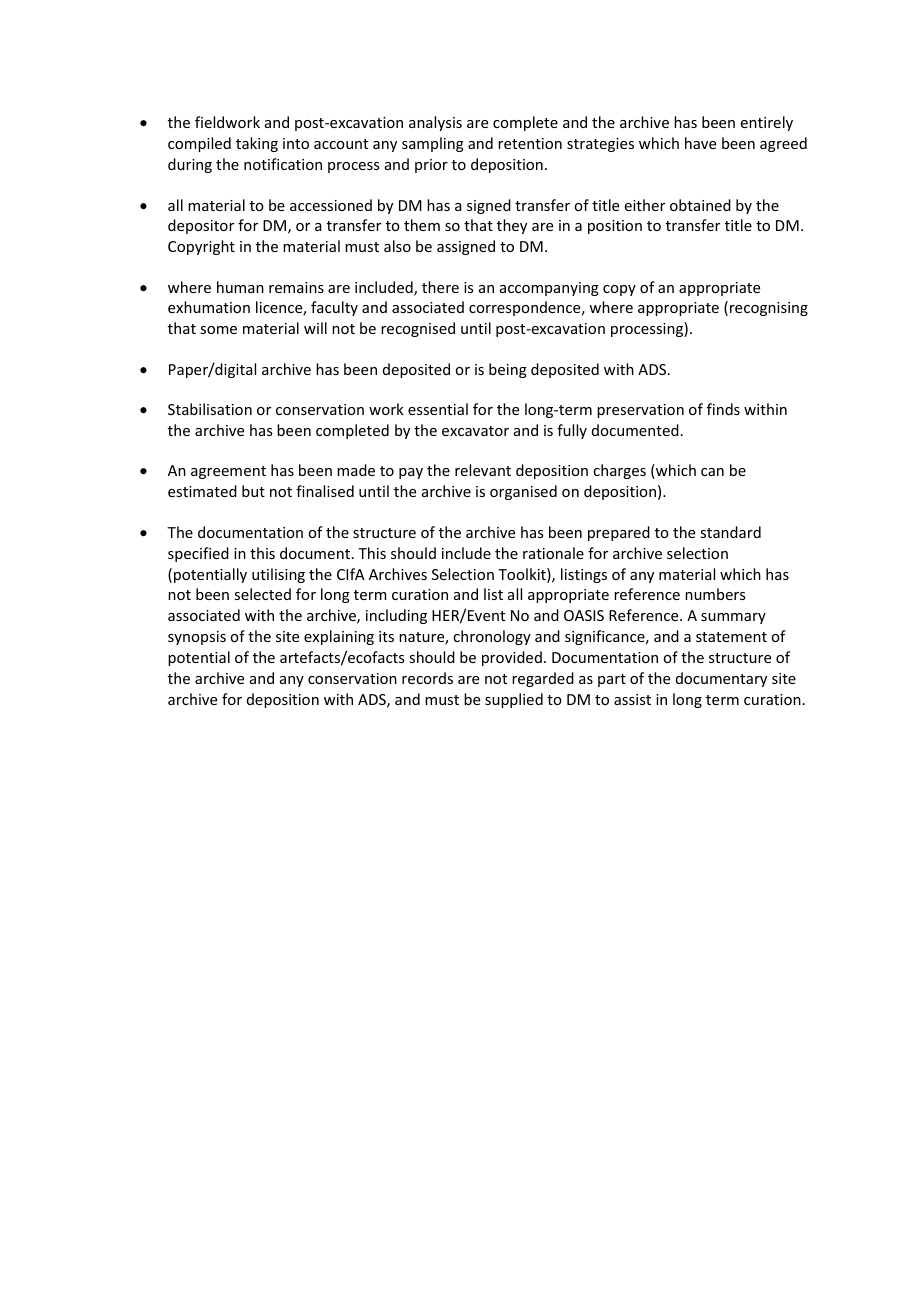 The height and width of the document is (1308, 924). I want to click on have, so click(700, 143).
